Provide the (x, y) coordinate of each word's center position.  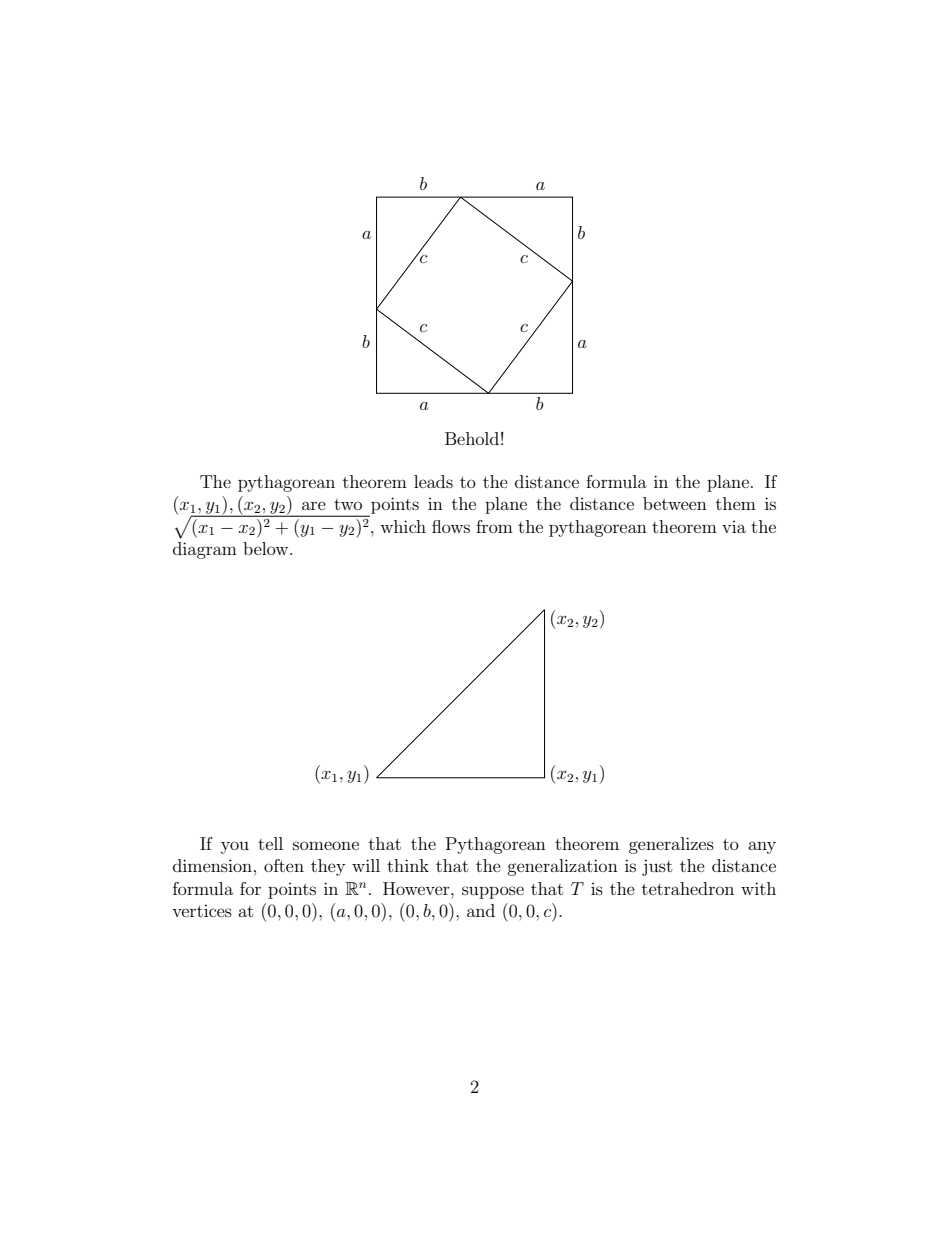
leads (433, 481)
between (675, 503)
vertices (202, 911)
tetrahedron (688, 888)
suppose (493, 892)
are (314, 505)
